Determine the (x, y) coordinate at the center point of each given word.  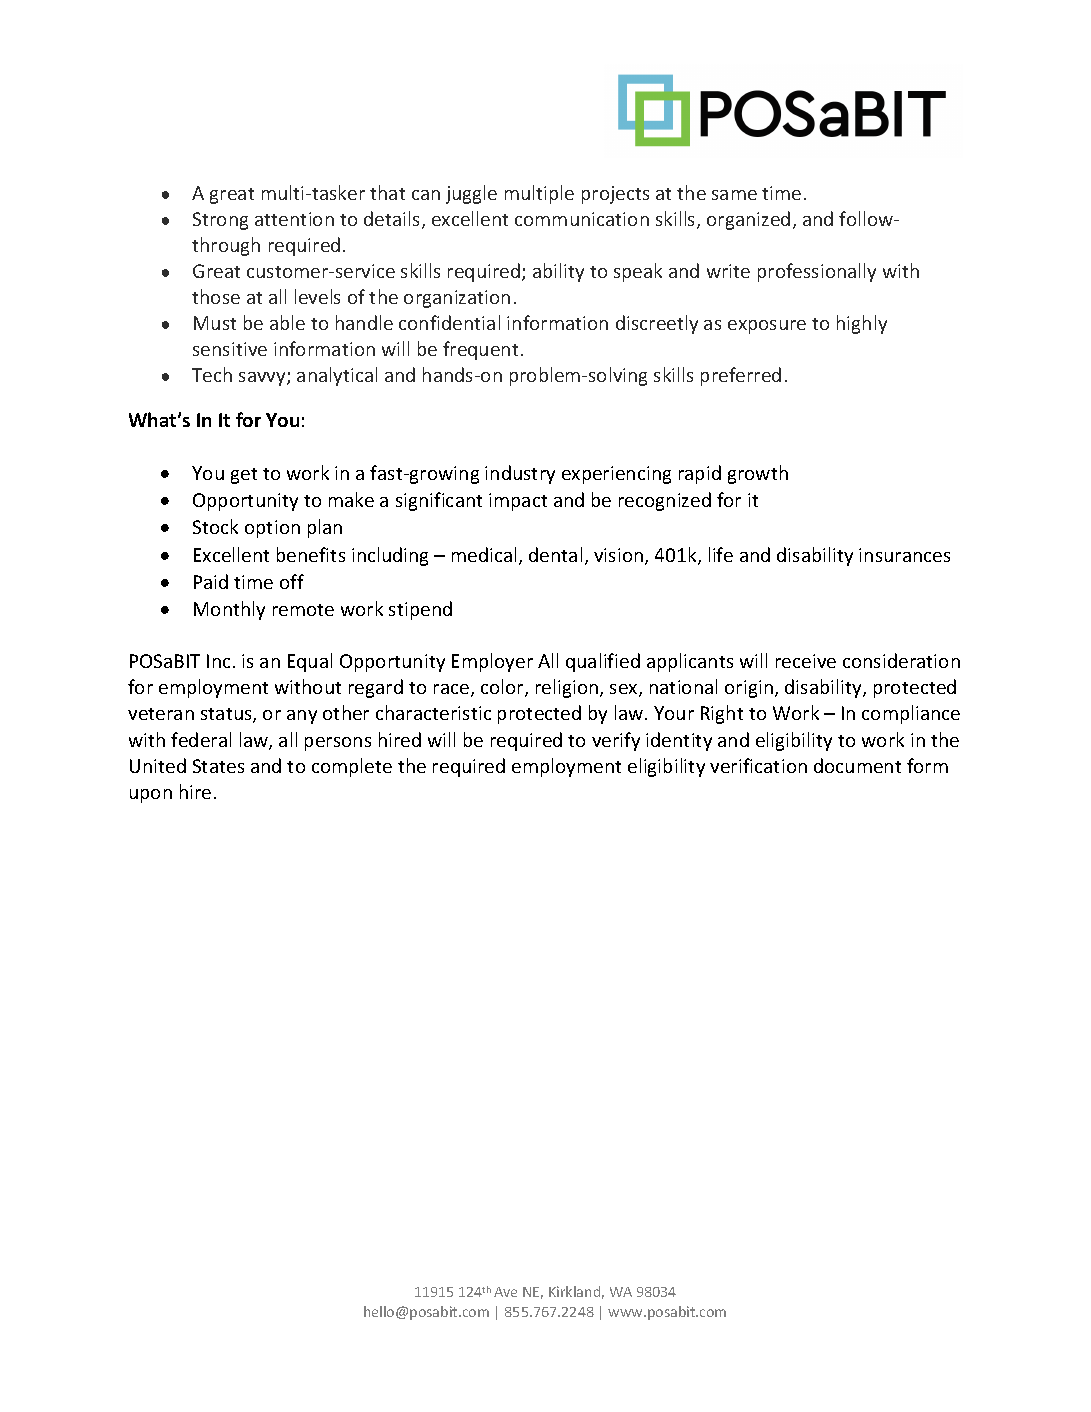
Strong (220, 221)
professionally (817, 272)
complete (352, 767)
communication (582, 219)
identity (679, 741)
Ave (505, 1292)
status (227, 715)
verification (758, 765)
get (244, 476)
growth (758, 474)
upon (151, 796)
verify (616, 741)
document (857, 765)
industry (520, 474)
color (503, 688)
